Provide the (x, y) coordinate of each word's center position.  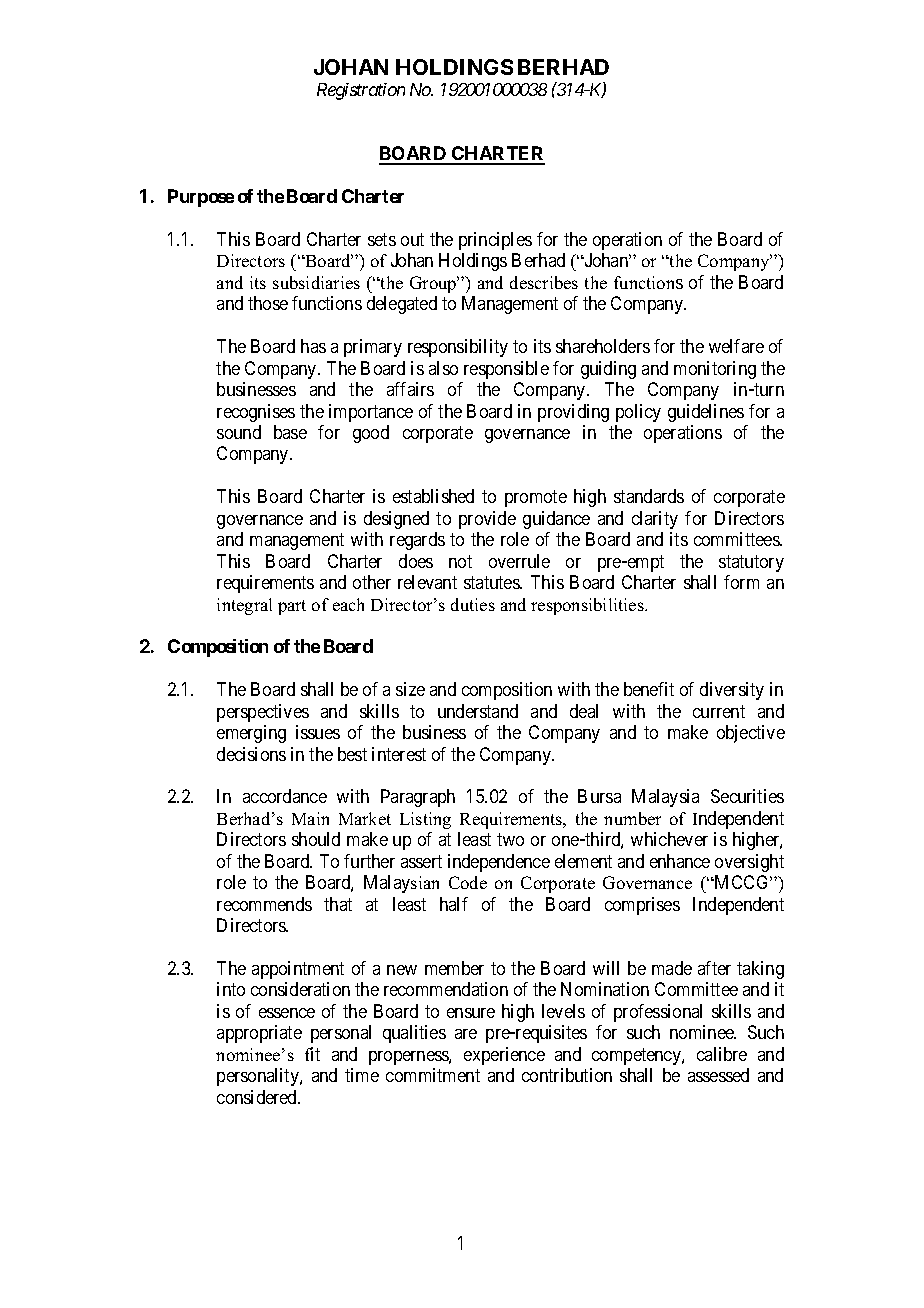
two (510, 840)
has (313, 346)
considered (258, 1097)
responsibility (458, 348)
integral (244, 606)
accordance (285, 796)
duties (473, 604)
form (741, 582)
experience (504, 1056)
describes (544, 282)
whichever (669, 839)
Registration (361, 91)
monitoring (715, 370)
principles (495, 241)
